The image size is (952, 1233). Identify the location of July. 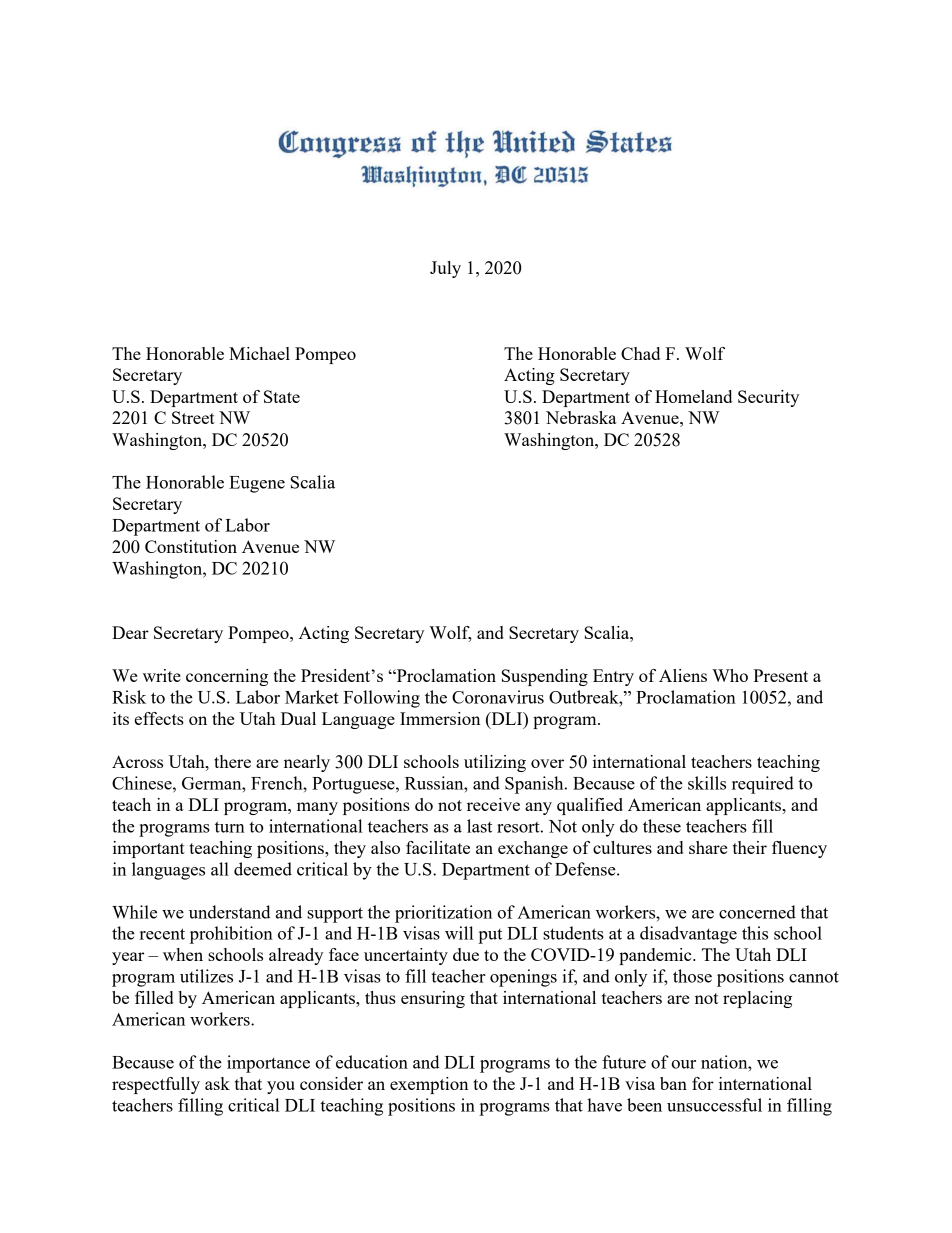
(445, 269).
